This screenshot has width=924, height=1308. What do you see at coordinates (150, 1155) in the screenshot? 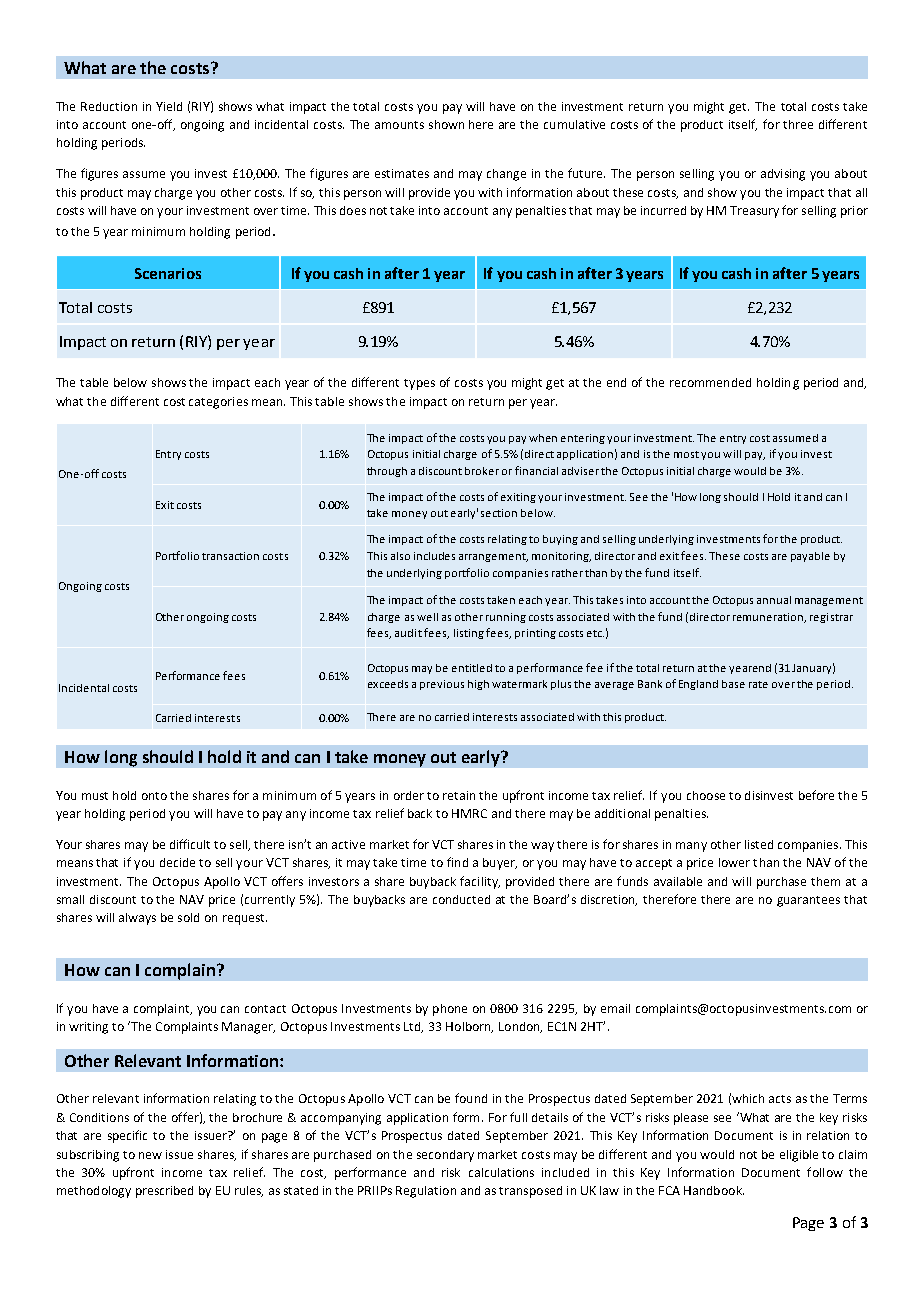
I see `new` at bounding box center [150, 1155].
